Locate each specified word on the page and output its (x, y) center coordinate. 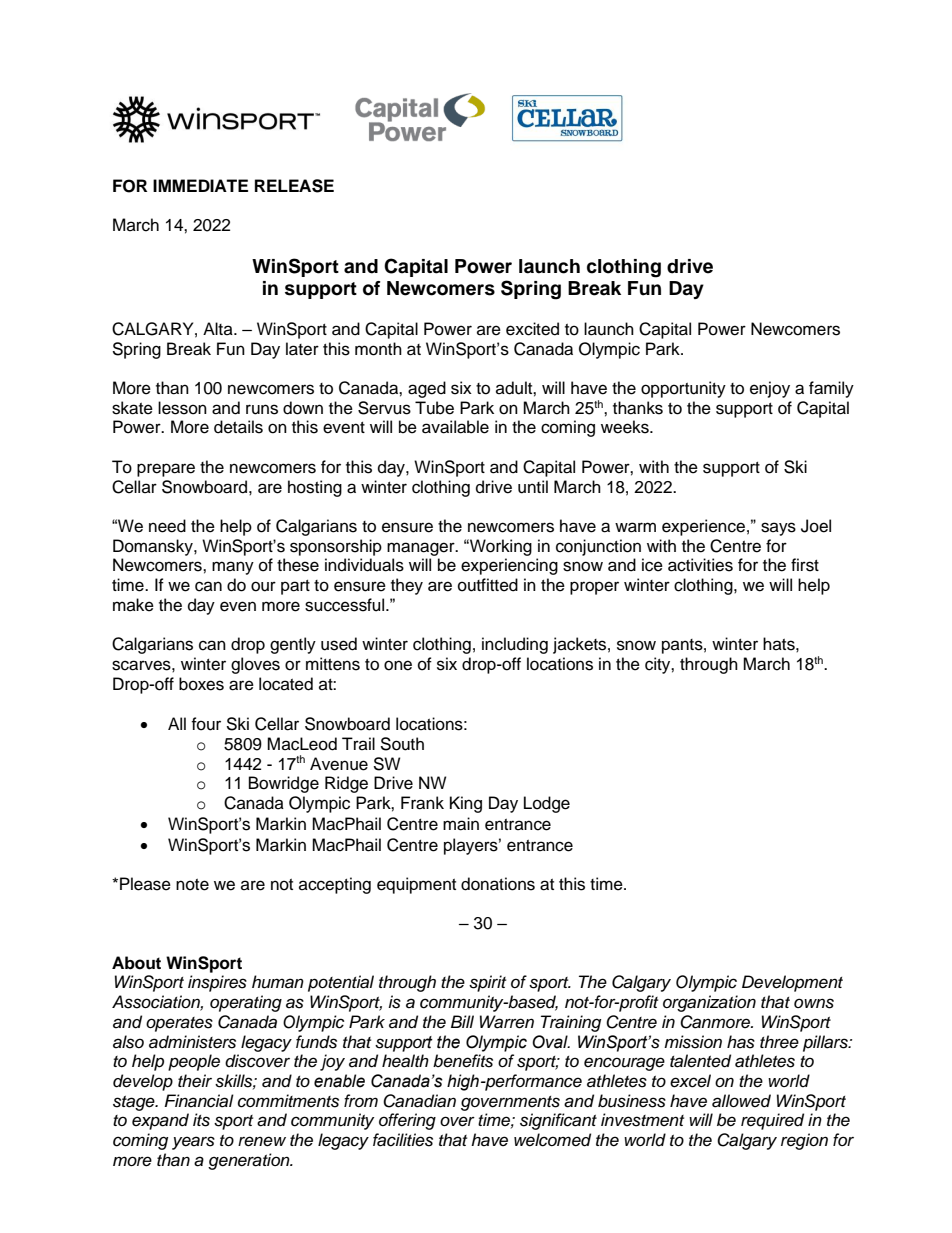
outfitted (488, 585)
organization (709, 1003)
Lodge (547, 804)
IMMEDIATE (200, 185)
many (233, 568)
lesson (182, 408)
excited (532, 329)
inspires (217, 983)
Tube (434, 408)
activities (700, 565)
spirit (487, 983)
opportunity (683, 389)
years (193, 1143)
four (206, 724)
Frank (422, 803)
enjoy (770, 389)
